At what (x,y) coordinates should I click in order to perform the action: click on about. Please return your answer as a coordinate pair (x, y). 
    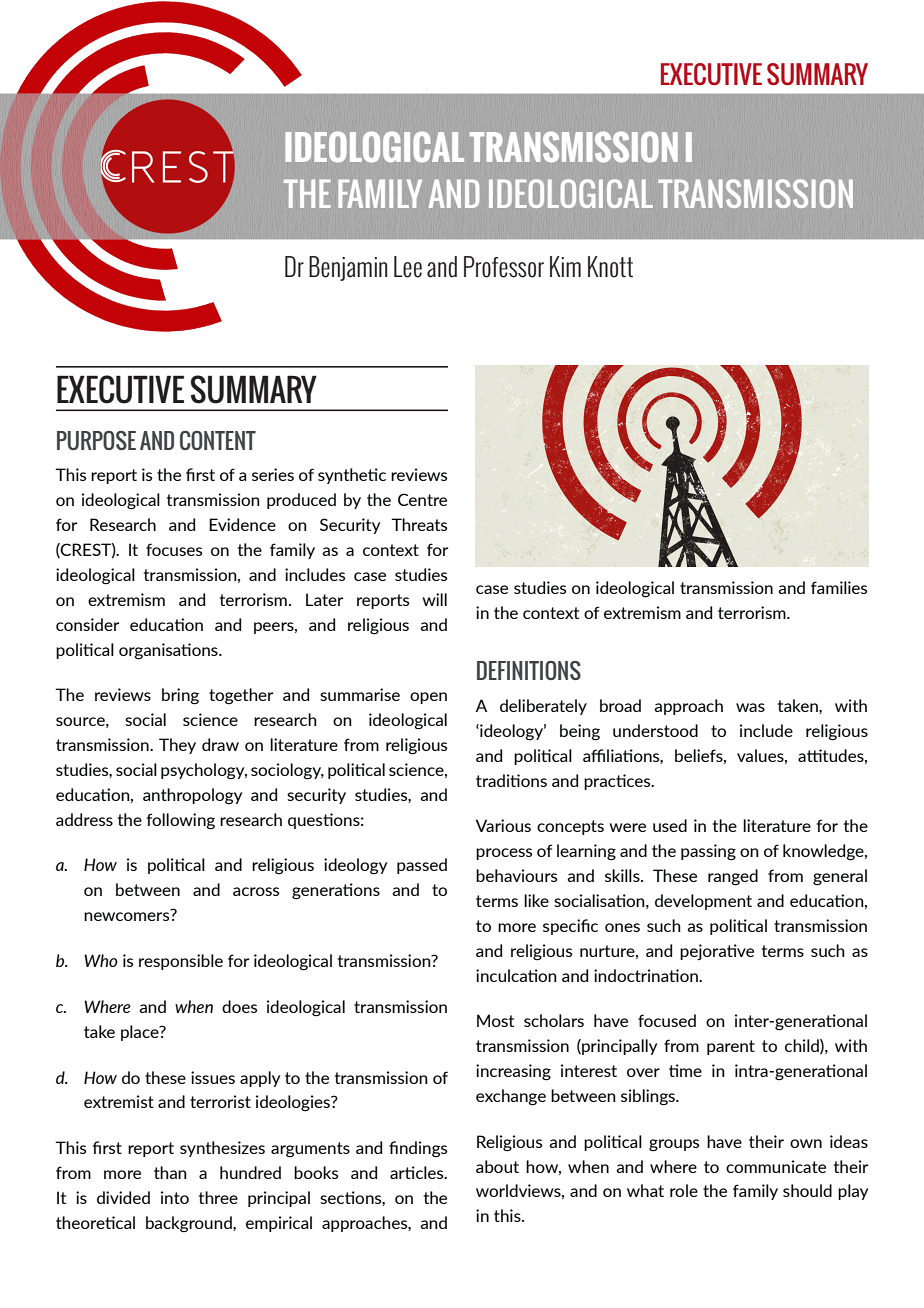
    Looking at the image, I should click on (497, 1166).
